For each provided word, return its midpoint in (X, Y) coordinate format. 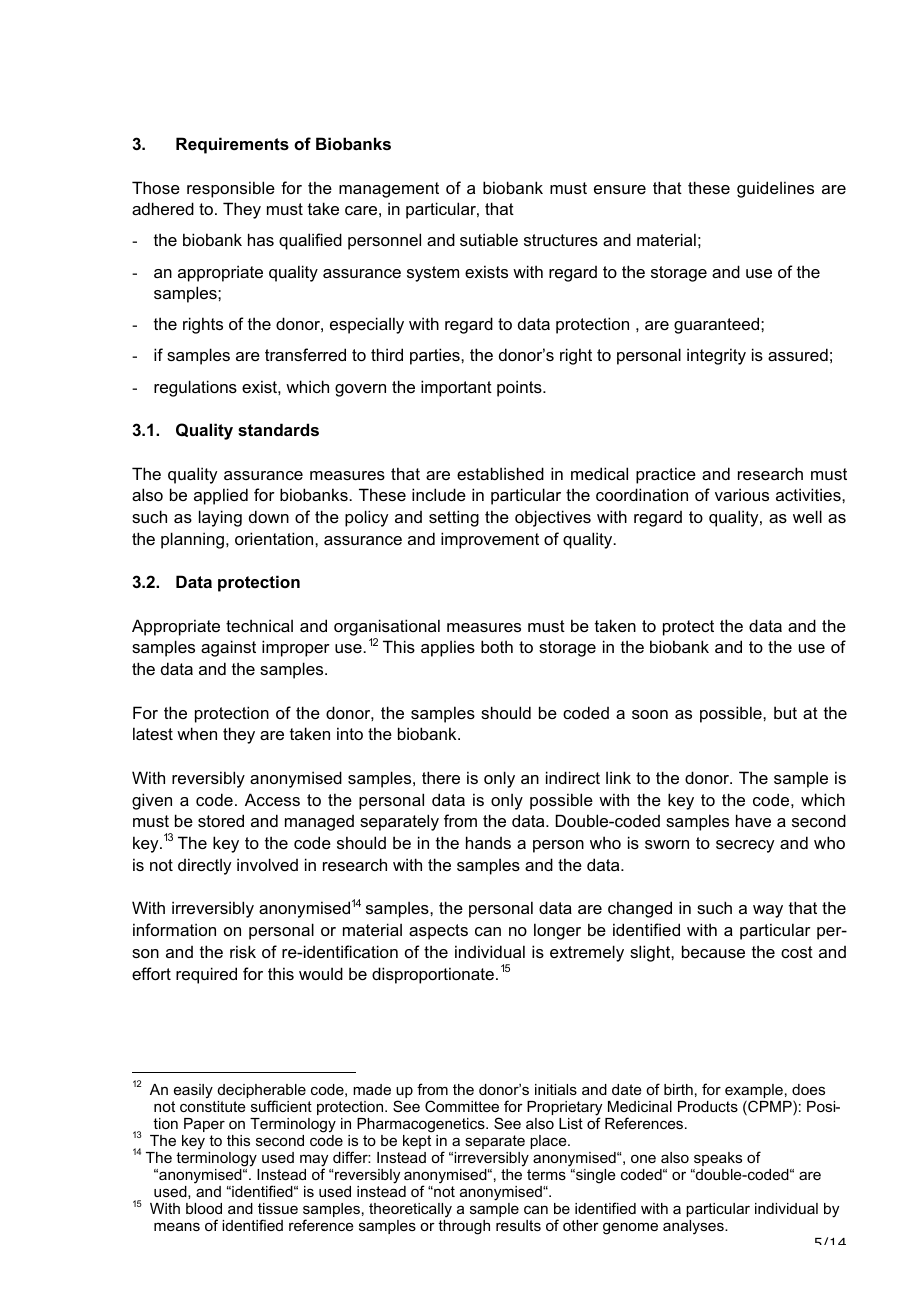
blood (204, 1208)
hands (488, 842)
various (742, 494)
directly (205, 866)
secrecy (745, 846)
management (389, 190)
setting (454, 518)
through (464, 1227)
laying (220, 518)
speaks (718, 1159)
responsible (231, 189)
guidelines (775, 189)
